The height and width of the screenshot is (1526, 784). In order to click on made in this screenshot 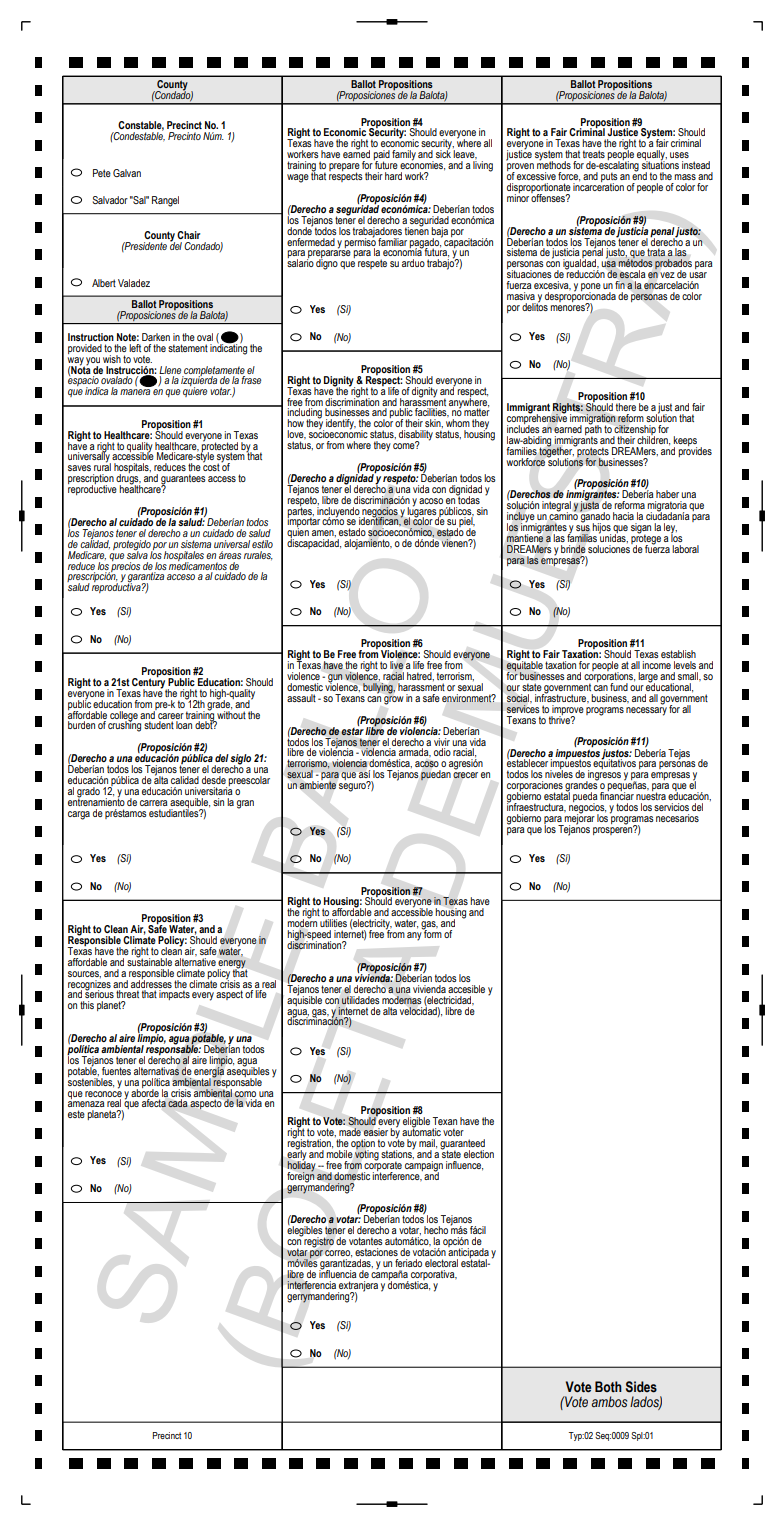, I will do `click(350, 1132)`.
